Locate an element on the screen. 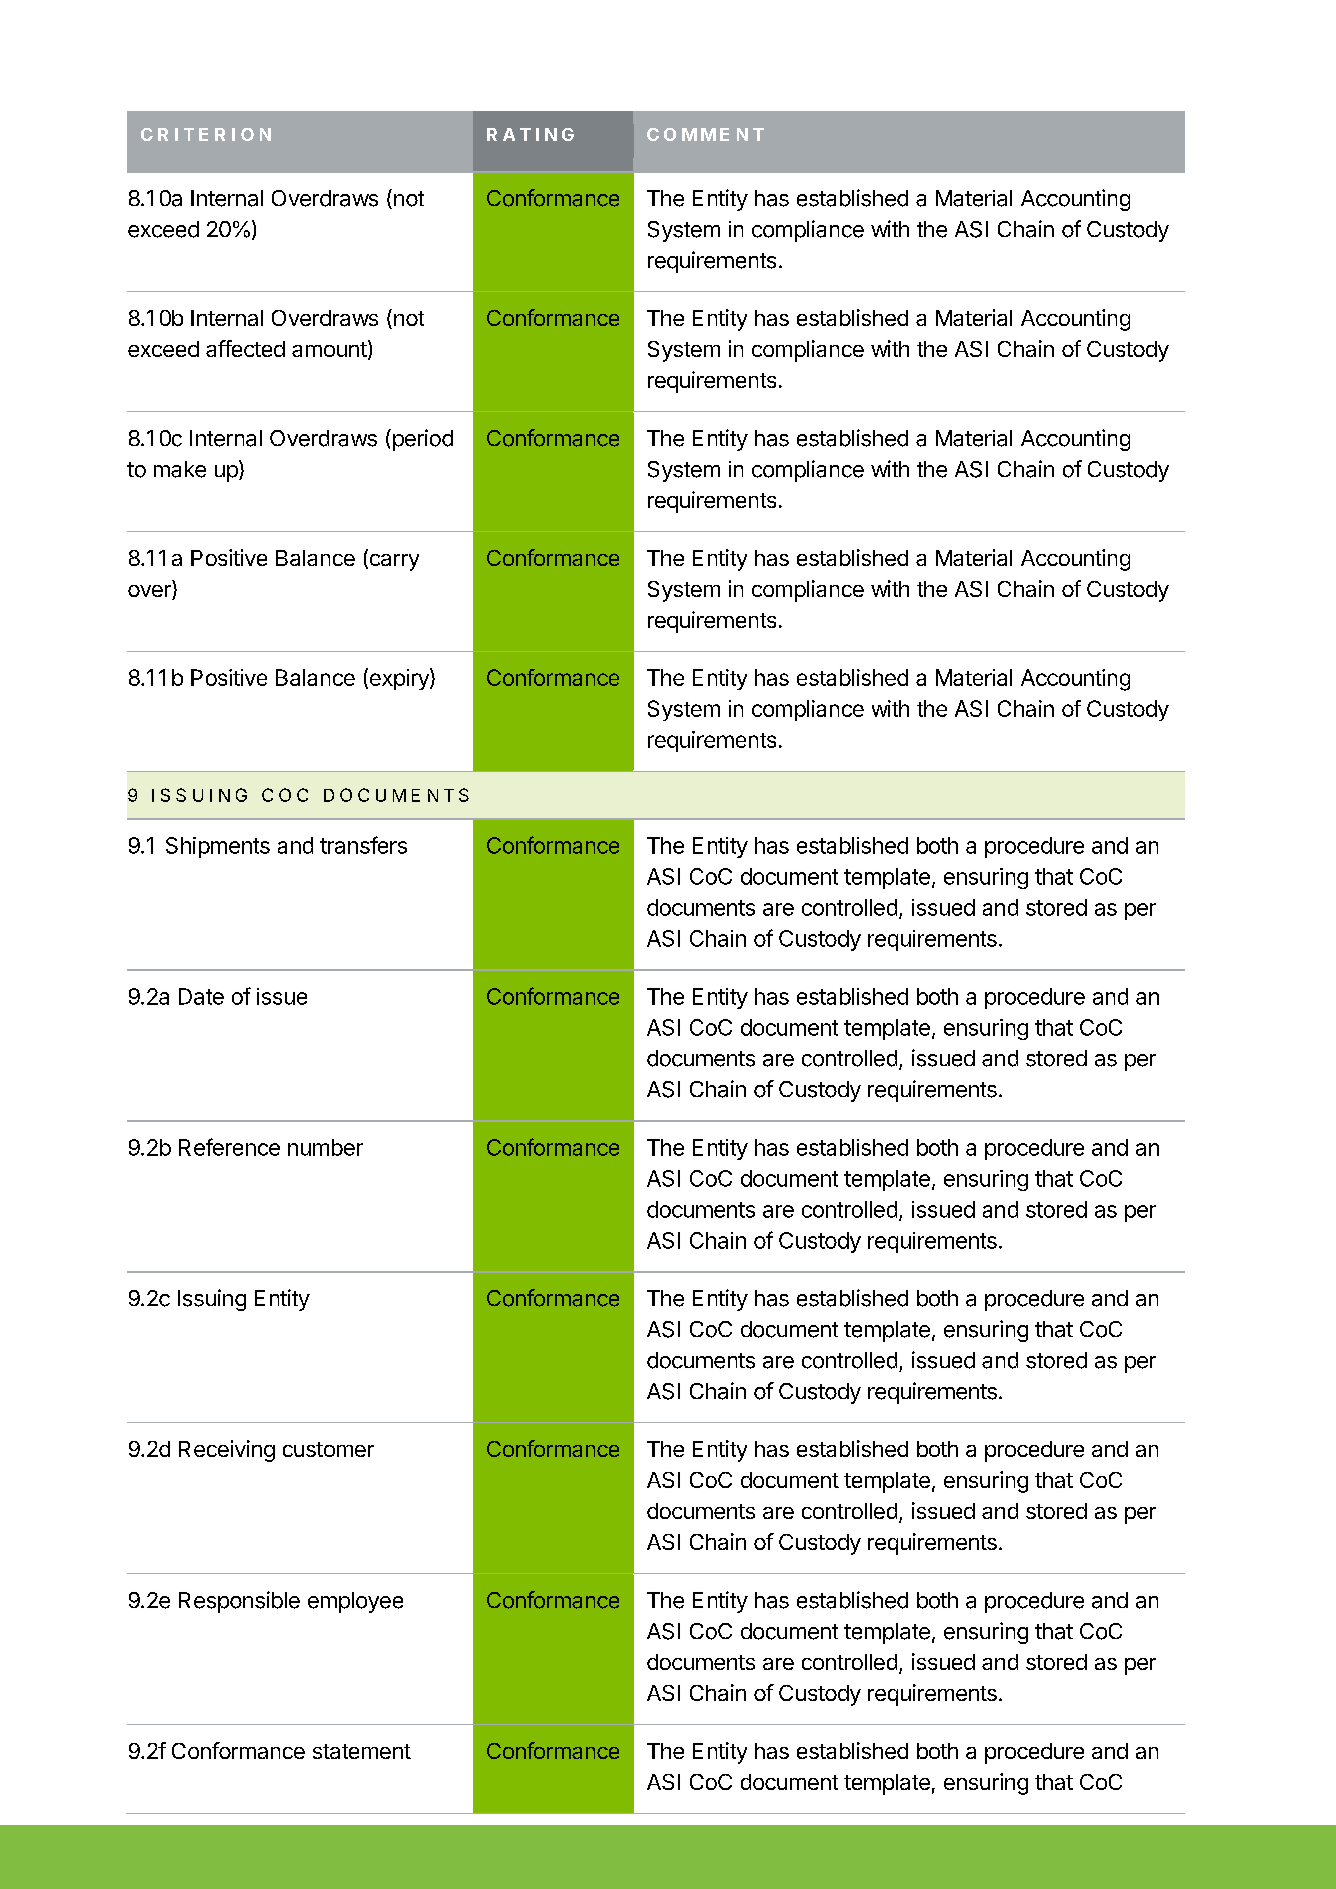 Image resolution: width=1336 pixels, height=1889 pixels. amount is located at coordinates (329, 349).
